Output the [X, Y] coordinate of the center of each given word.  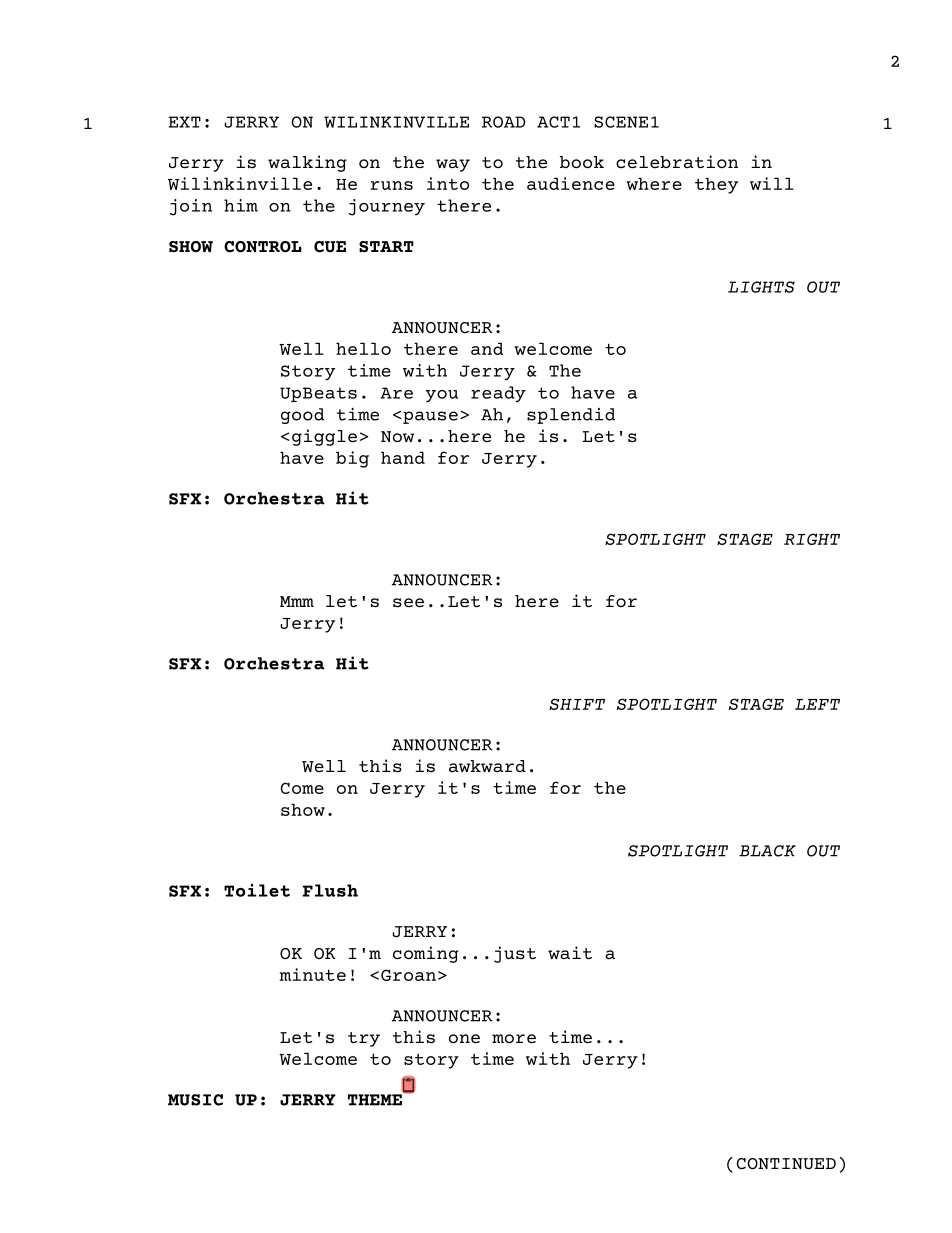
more [514, 1039]
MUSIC [195, 1100]
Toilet [257, 890]
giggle [324, 437]
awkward [487, 766]
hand [403, 457]
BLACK [767, 851]
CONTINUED [786, 1164]
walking [307, 163]
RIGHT [812, 539]
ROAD [503, 122]
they [716, 185]
